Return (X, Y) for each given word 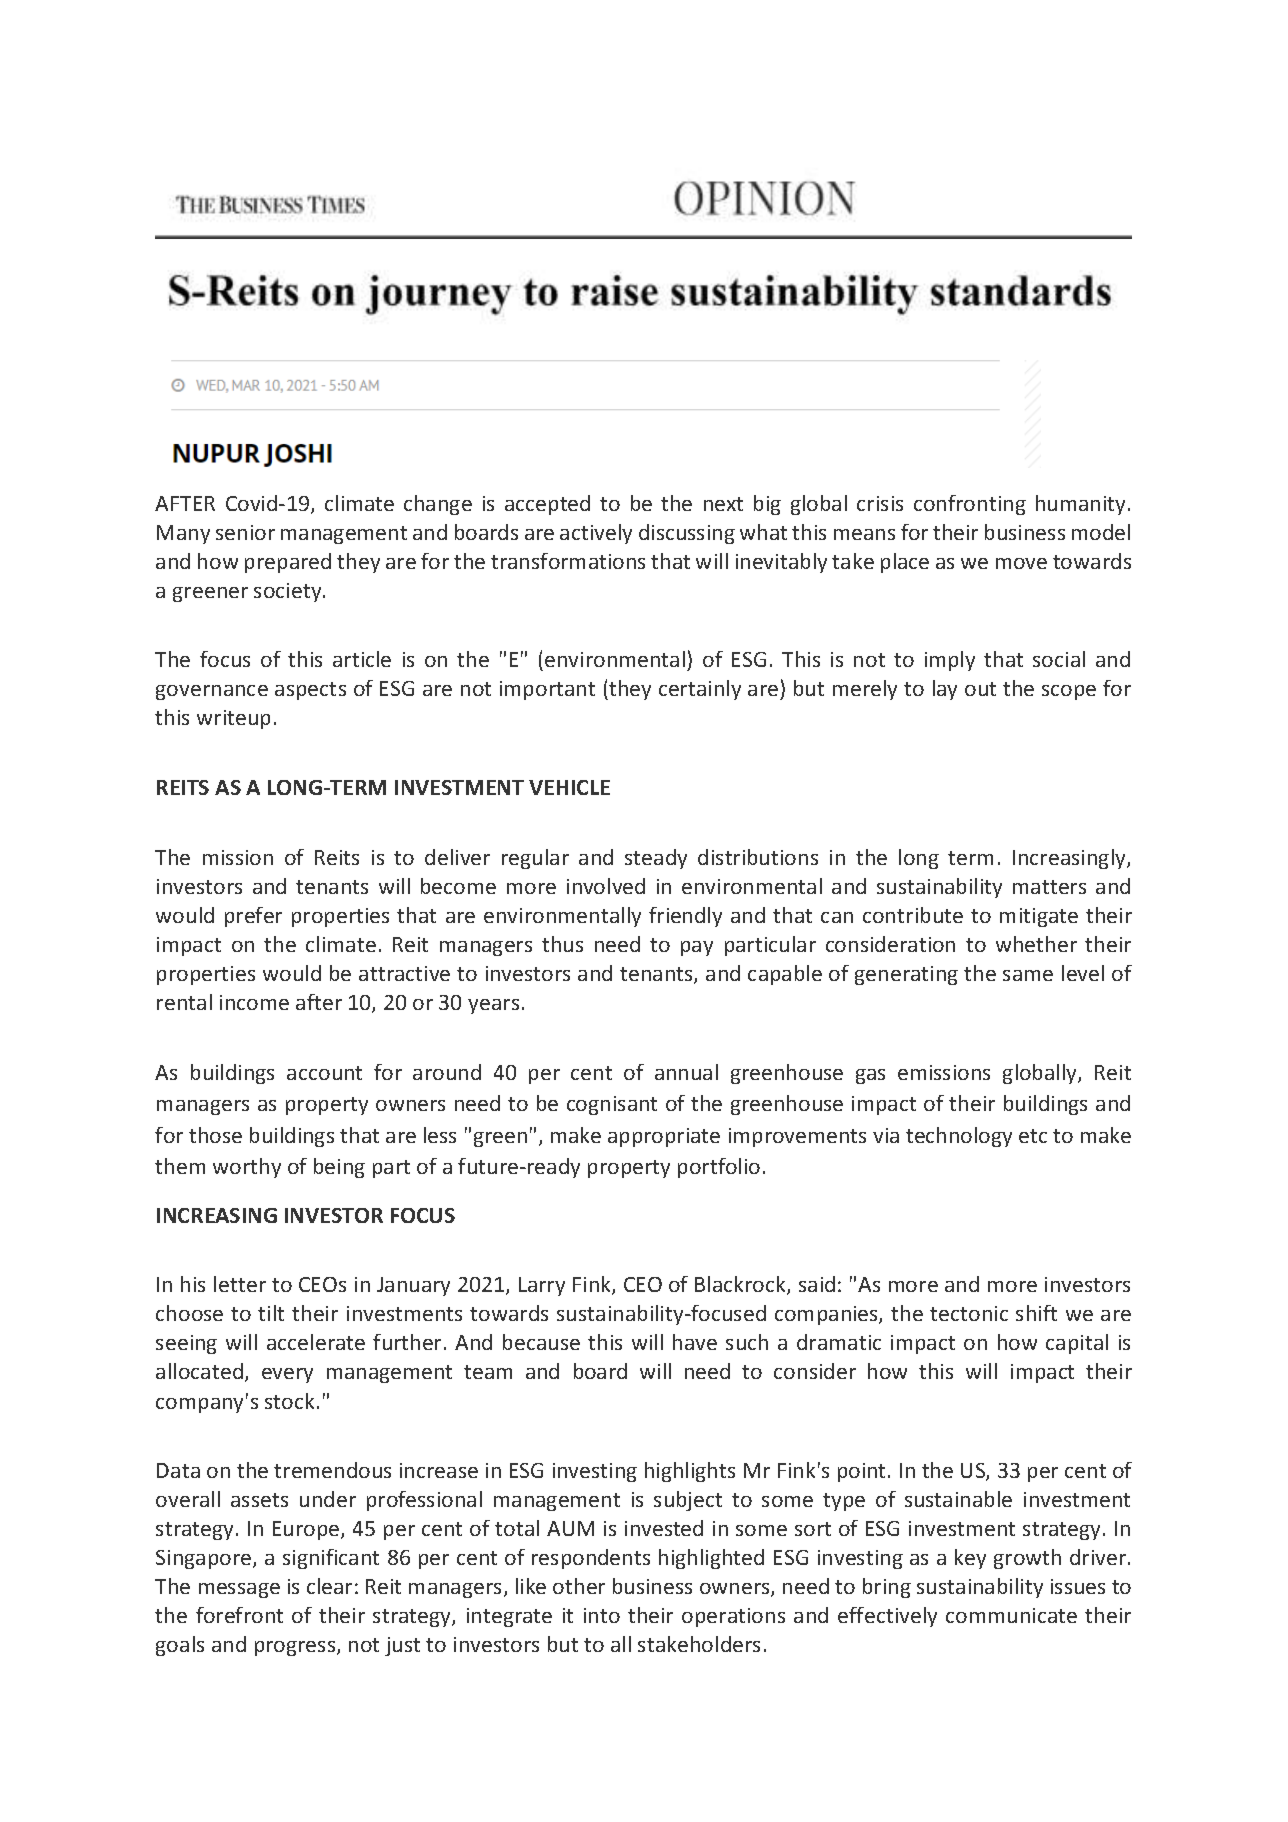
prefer (253, 917)
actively (596, 534)
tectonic (969, 1313)
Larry (542, 1286)
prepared (288, 563)
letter (240, 1284)
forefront (239, 1615)
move (1021, 563)
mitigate (1039, 917)
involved (606, 886)
